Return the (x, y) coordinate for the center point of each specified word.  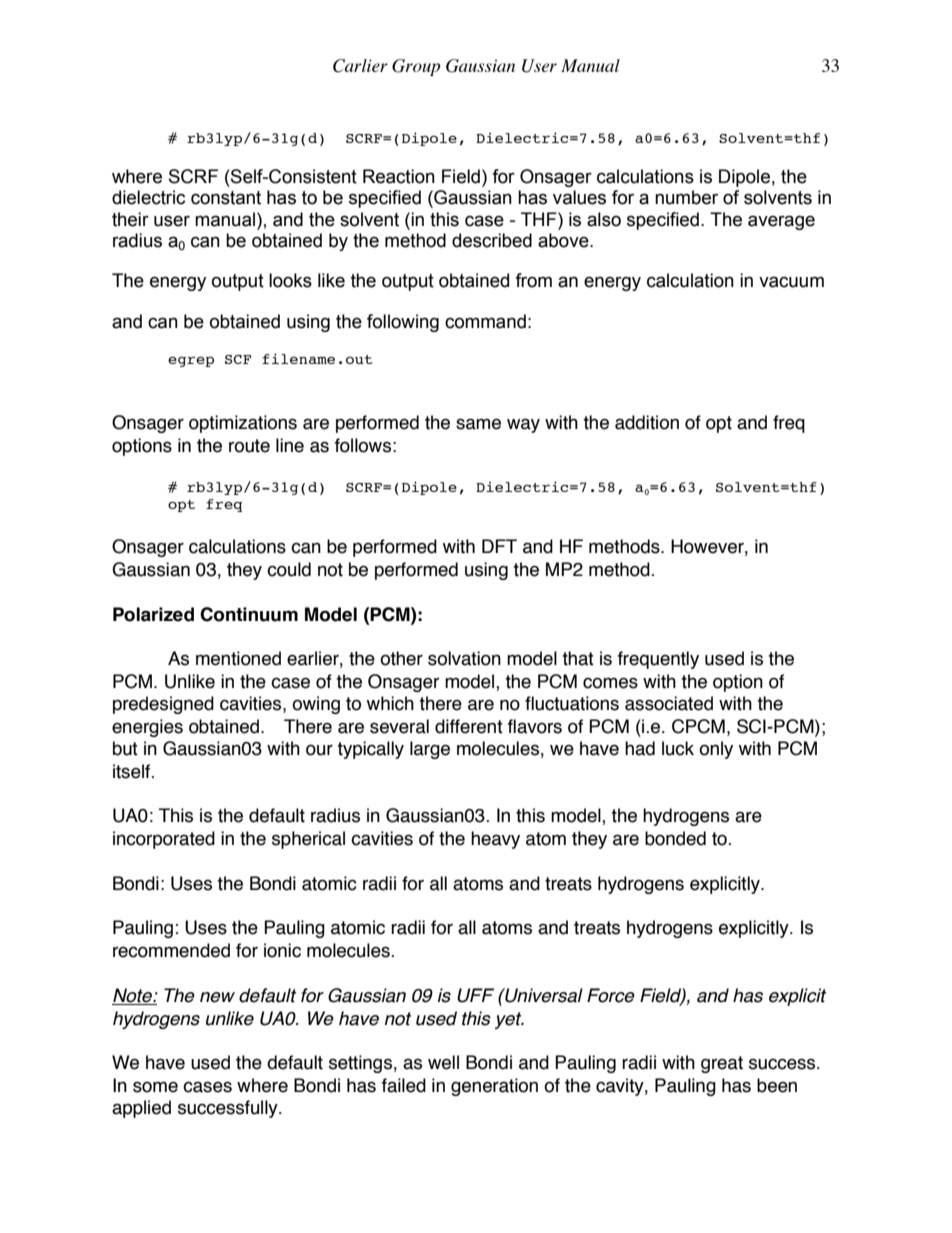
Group (416, 67)
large (430, 750)
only (716, 750)
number (686, 197)
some (155, 1087)
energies (147, 728)
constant (226, 198)
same (478, 424)
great (722, 1064)
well (443, 1062)
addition (647, 422)
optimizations (243, 424)
